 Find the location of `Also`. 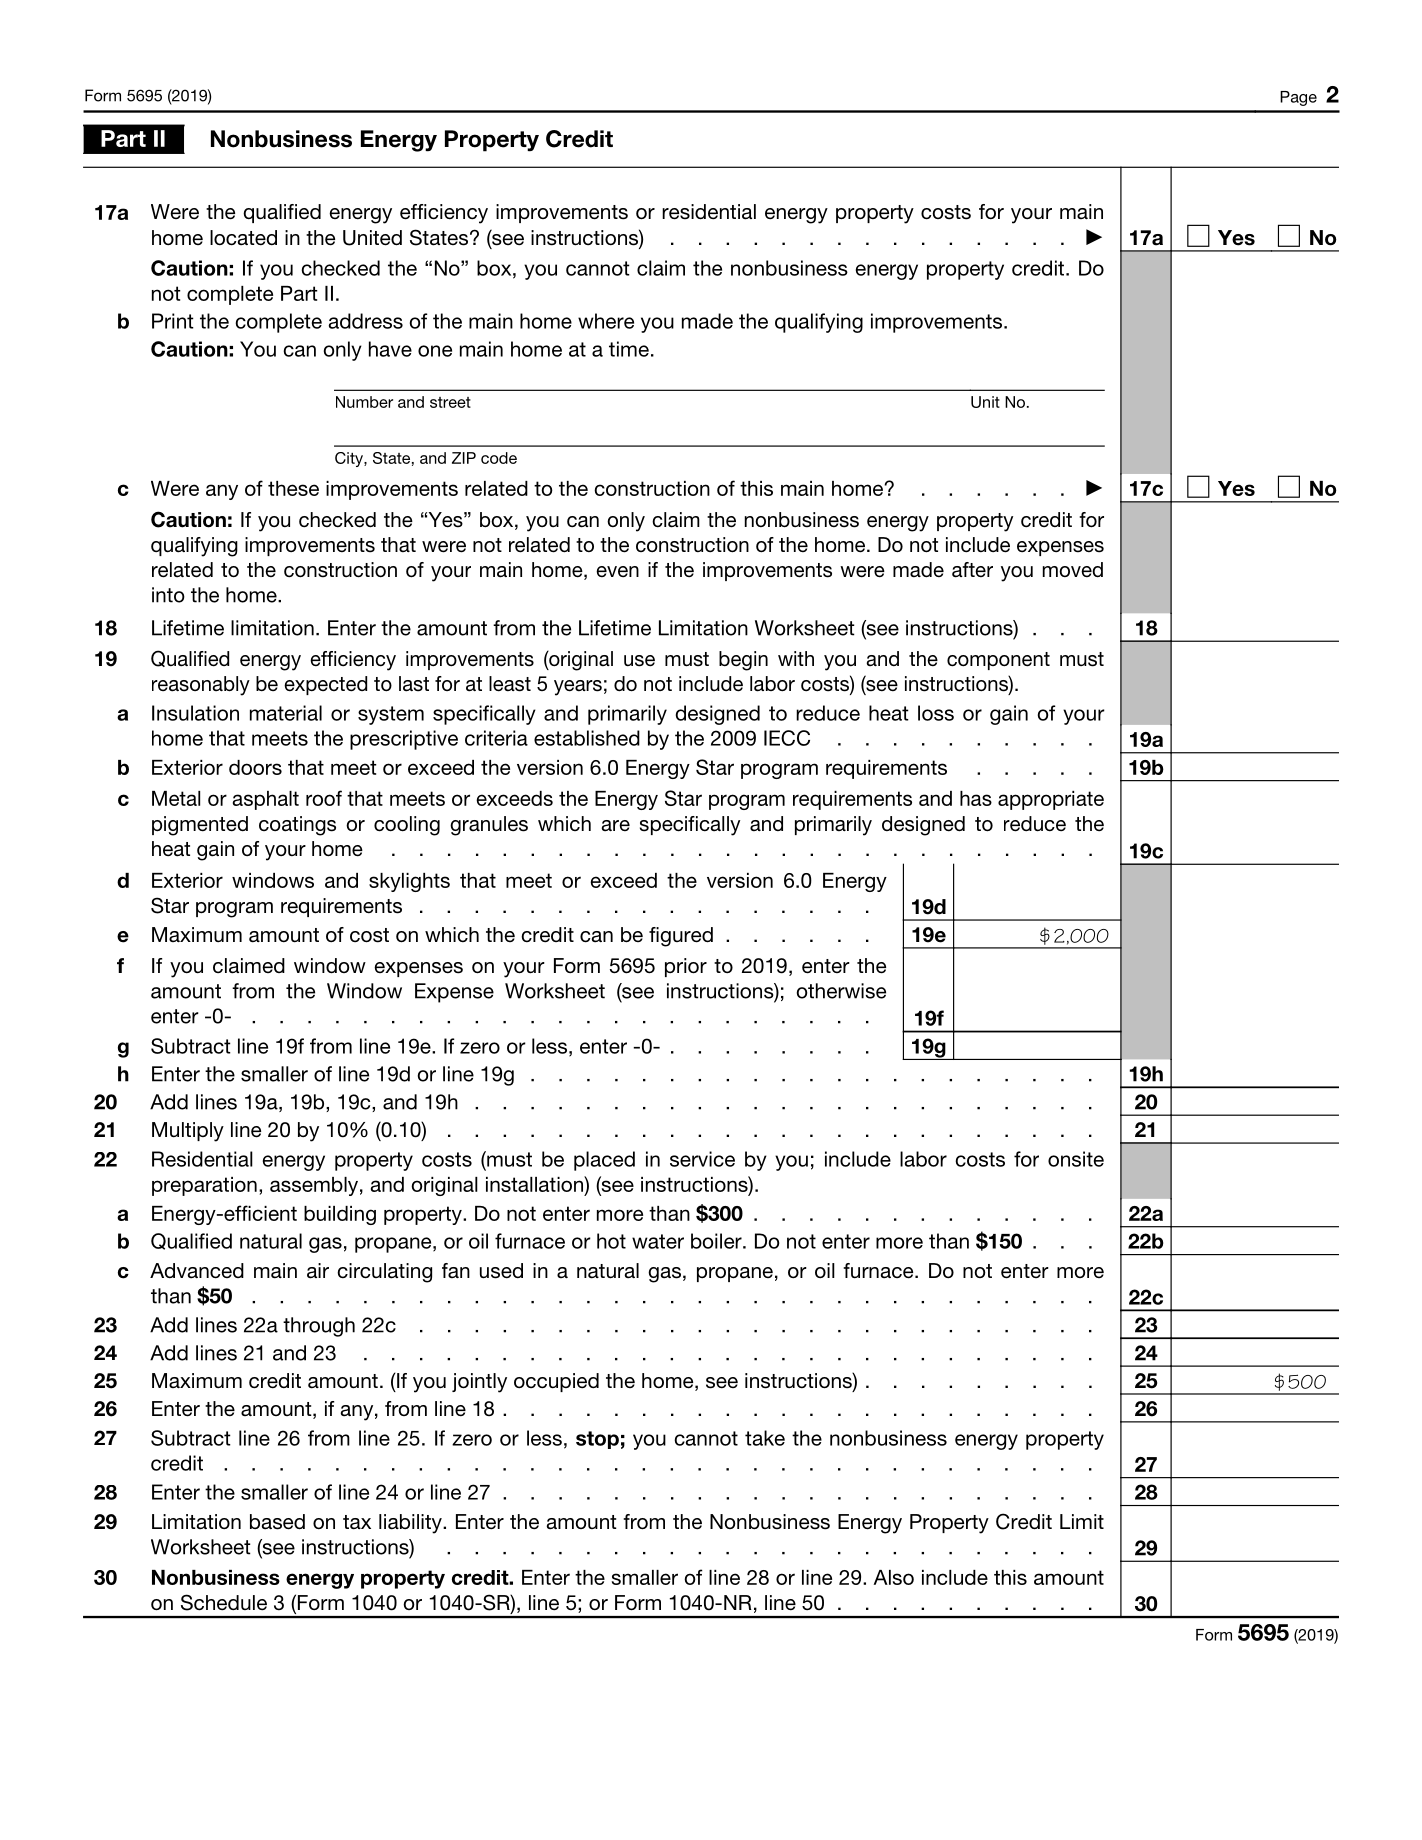

Also is located at coordinates (894, 1577).
